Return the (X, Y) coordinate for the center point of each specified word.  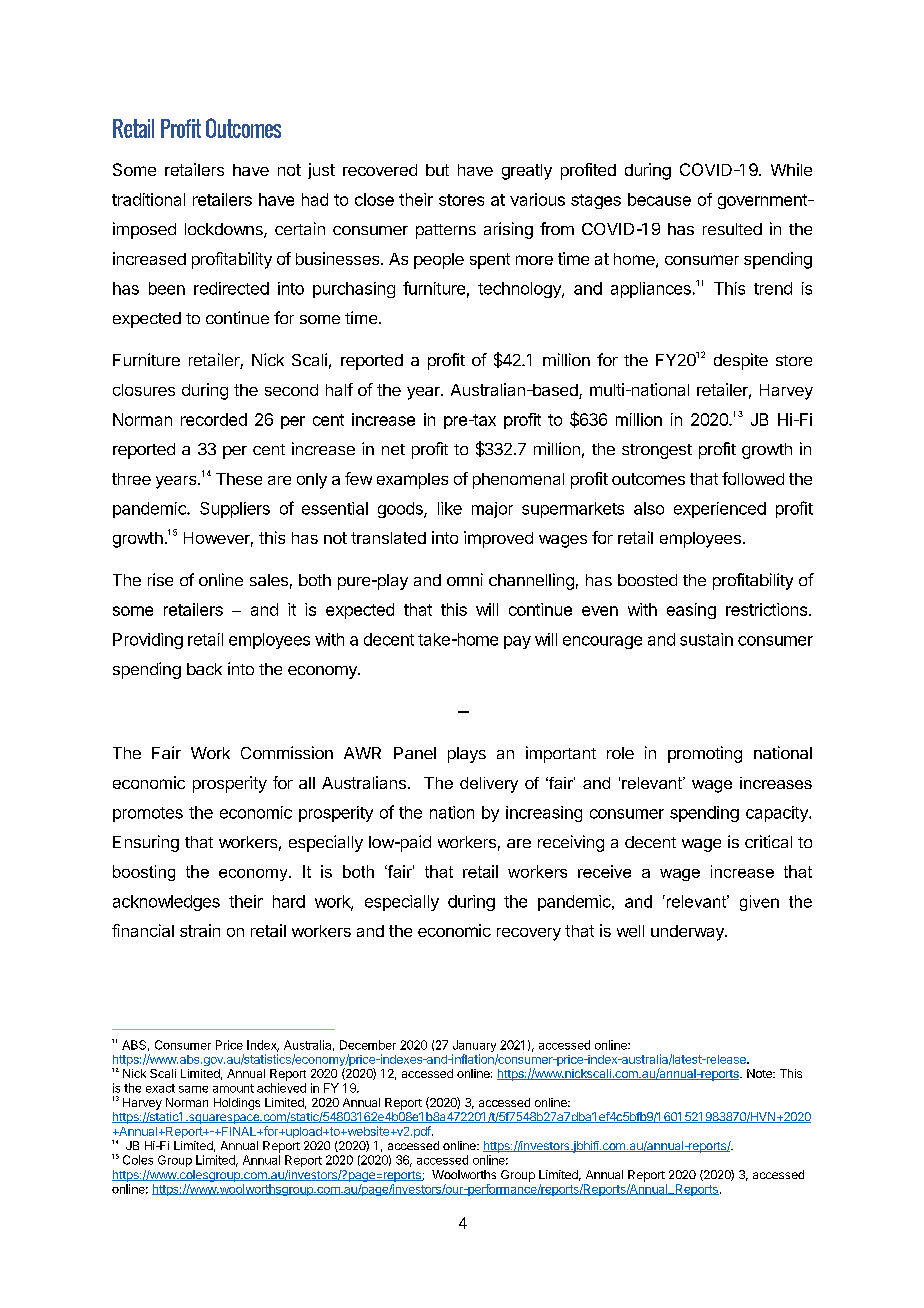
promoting (705, 754)
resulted (732, 229)
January (475, 1047)
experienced (720, 510)
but (437, 170)
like (450, 508)
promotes (148, 814)
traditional (148, 199)
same (193, 1089)
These (239, 479)
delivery (489, 785)
